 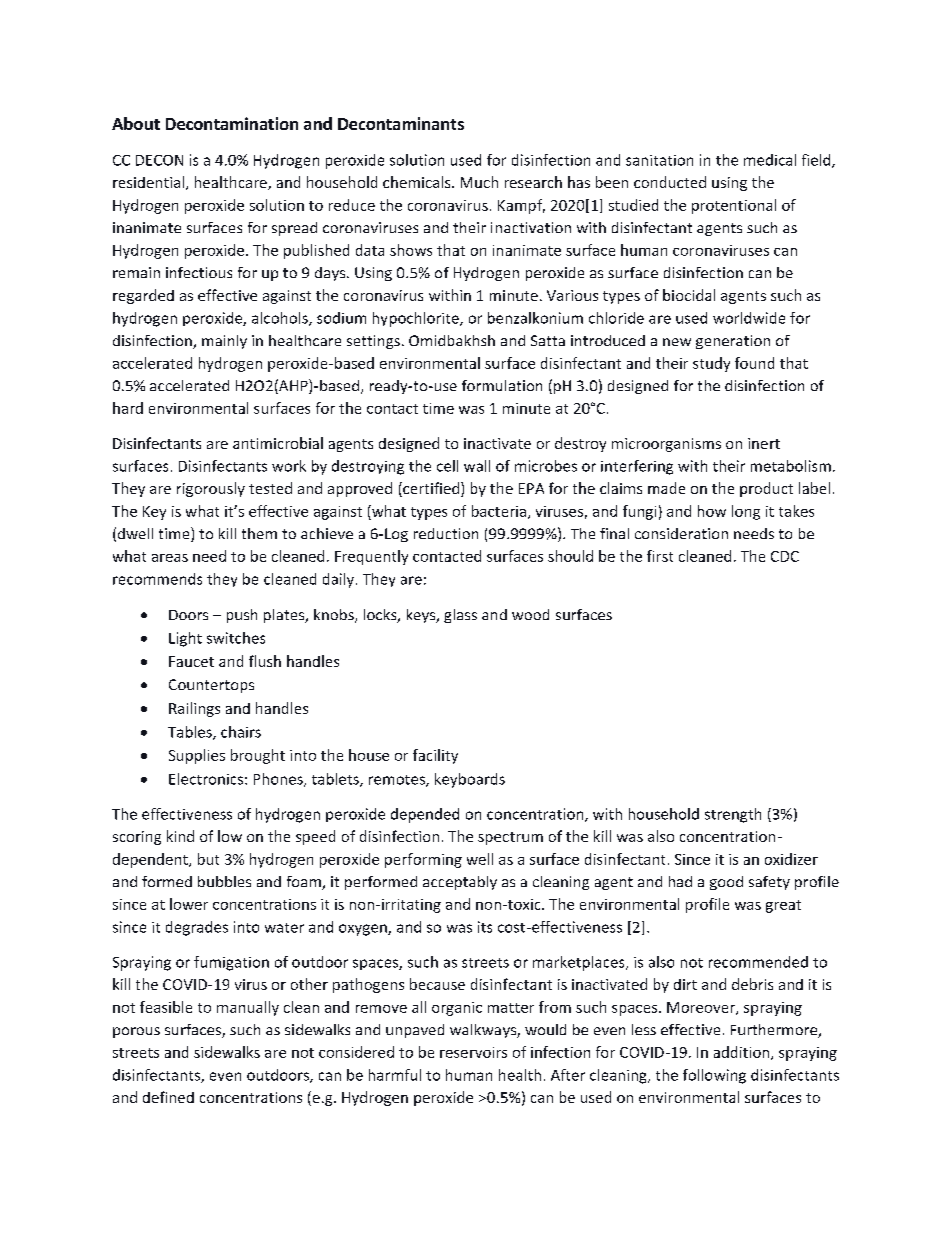 What do you see at coordinates (770, 160) in the screenshot?
I see `medical` at bounding box center [770, 160].
